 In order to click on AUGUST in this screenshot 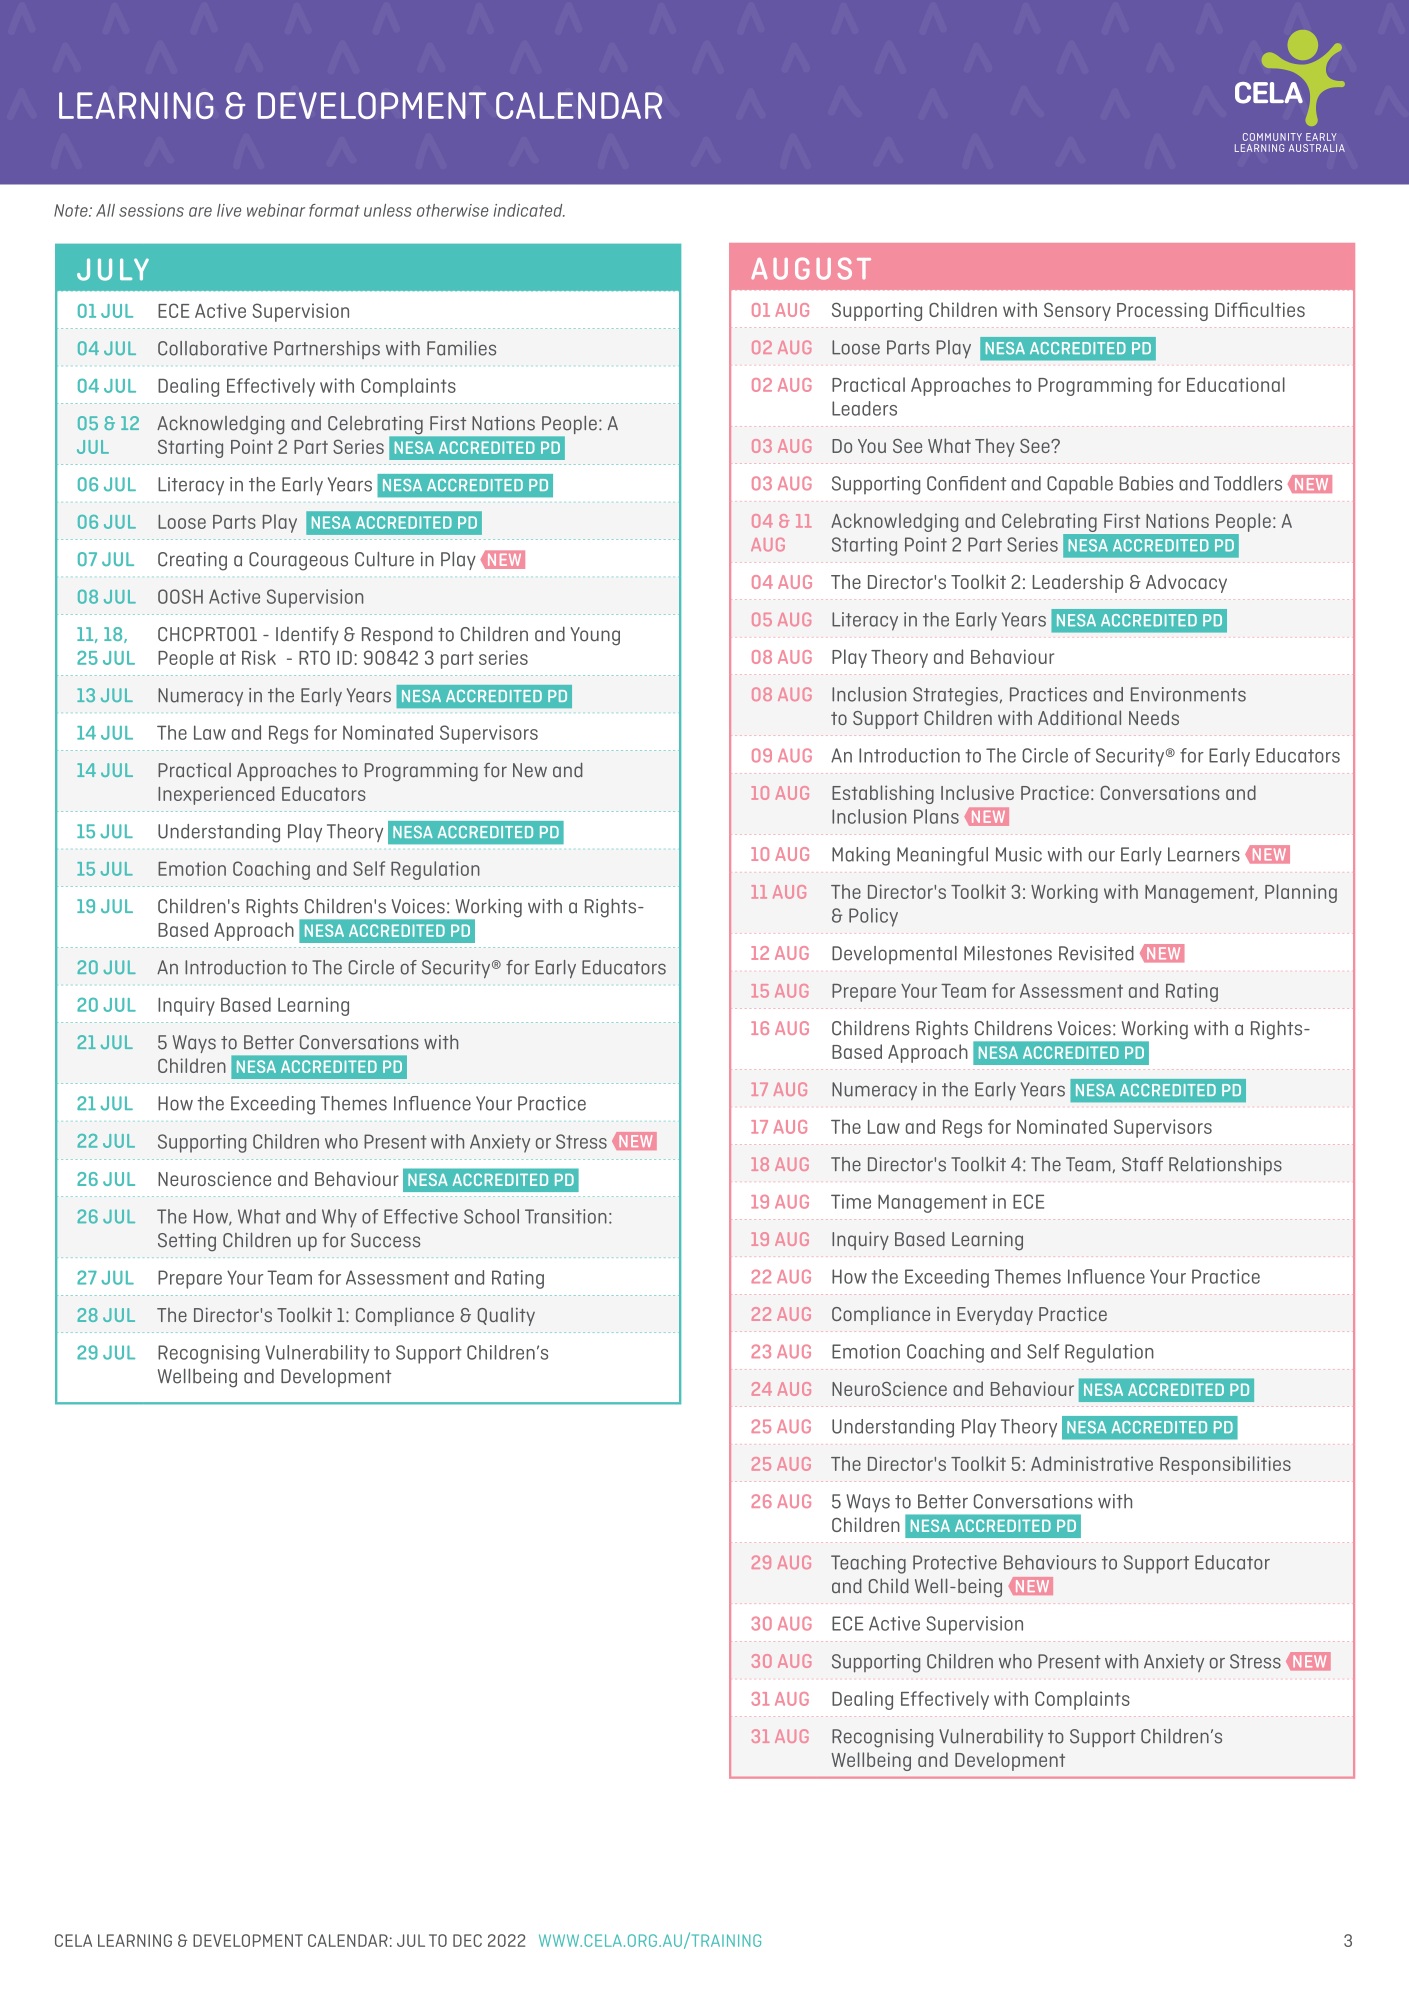, I will do `click(811, 269)`.
